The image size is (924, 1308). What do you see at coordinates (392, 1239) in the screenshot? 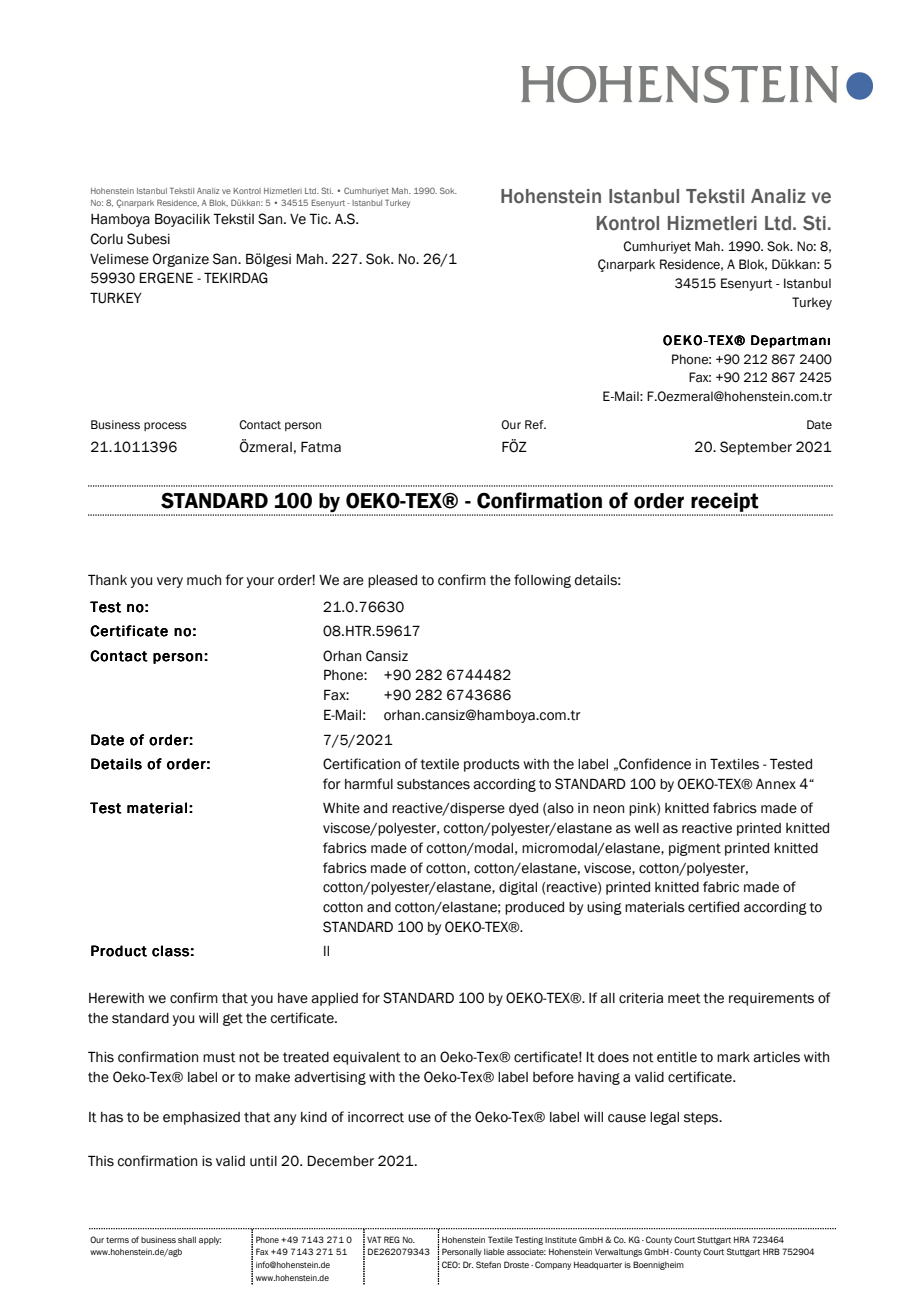
I see `REG` at bounding box center [392, 1239].
